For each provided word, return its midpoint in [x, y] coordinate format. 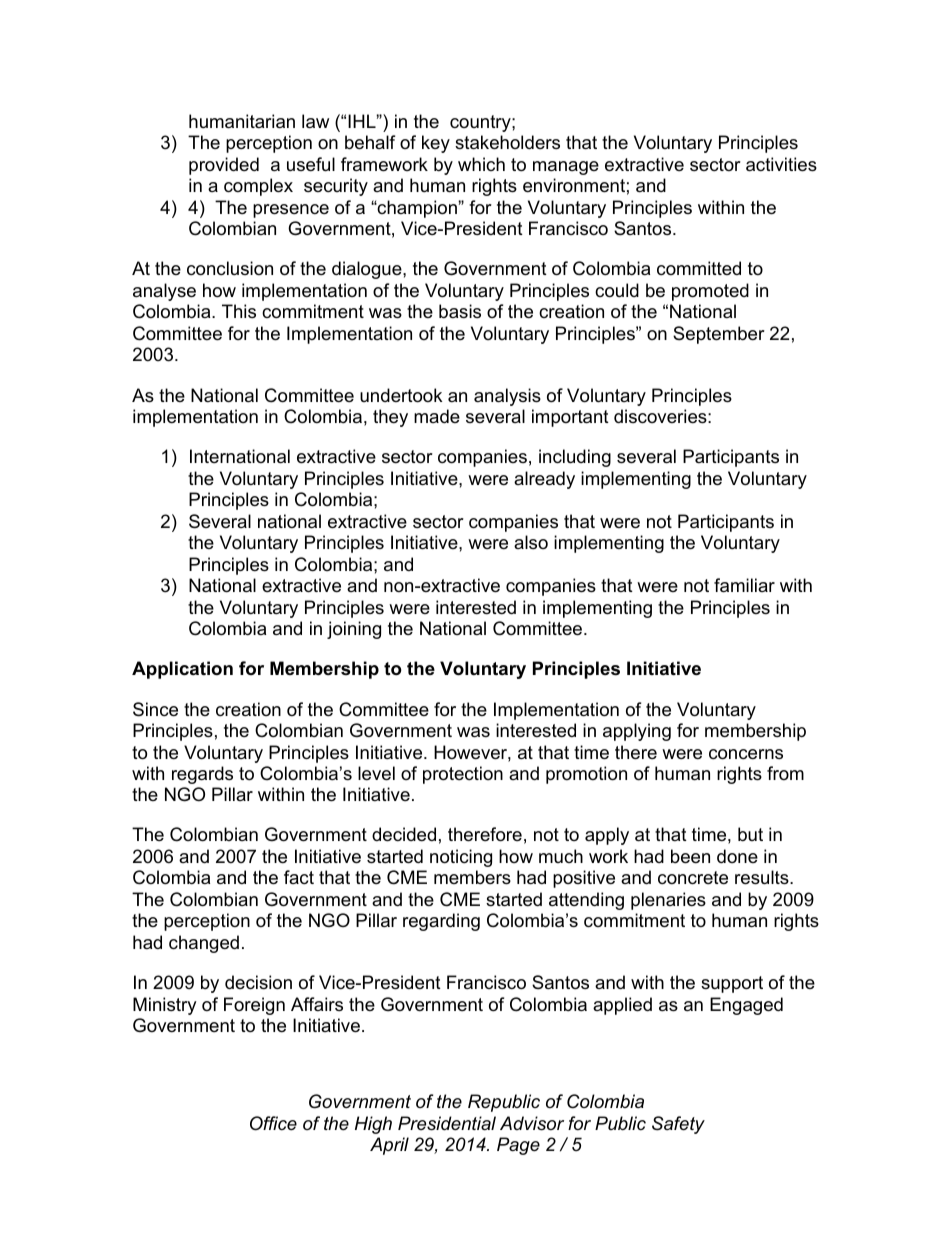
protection [463, 775]
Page [518, 1146]
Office [273, 1123]
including [575, 458]
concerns [746, 754]
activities [781, 164]
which [481, 164]
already [544, 480]
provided [224, 166]
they [390, 418]
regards [202, 775]
